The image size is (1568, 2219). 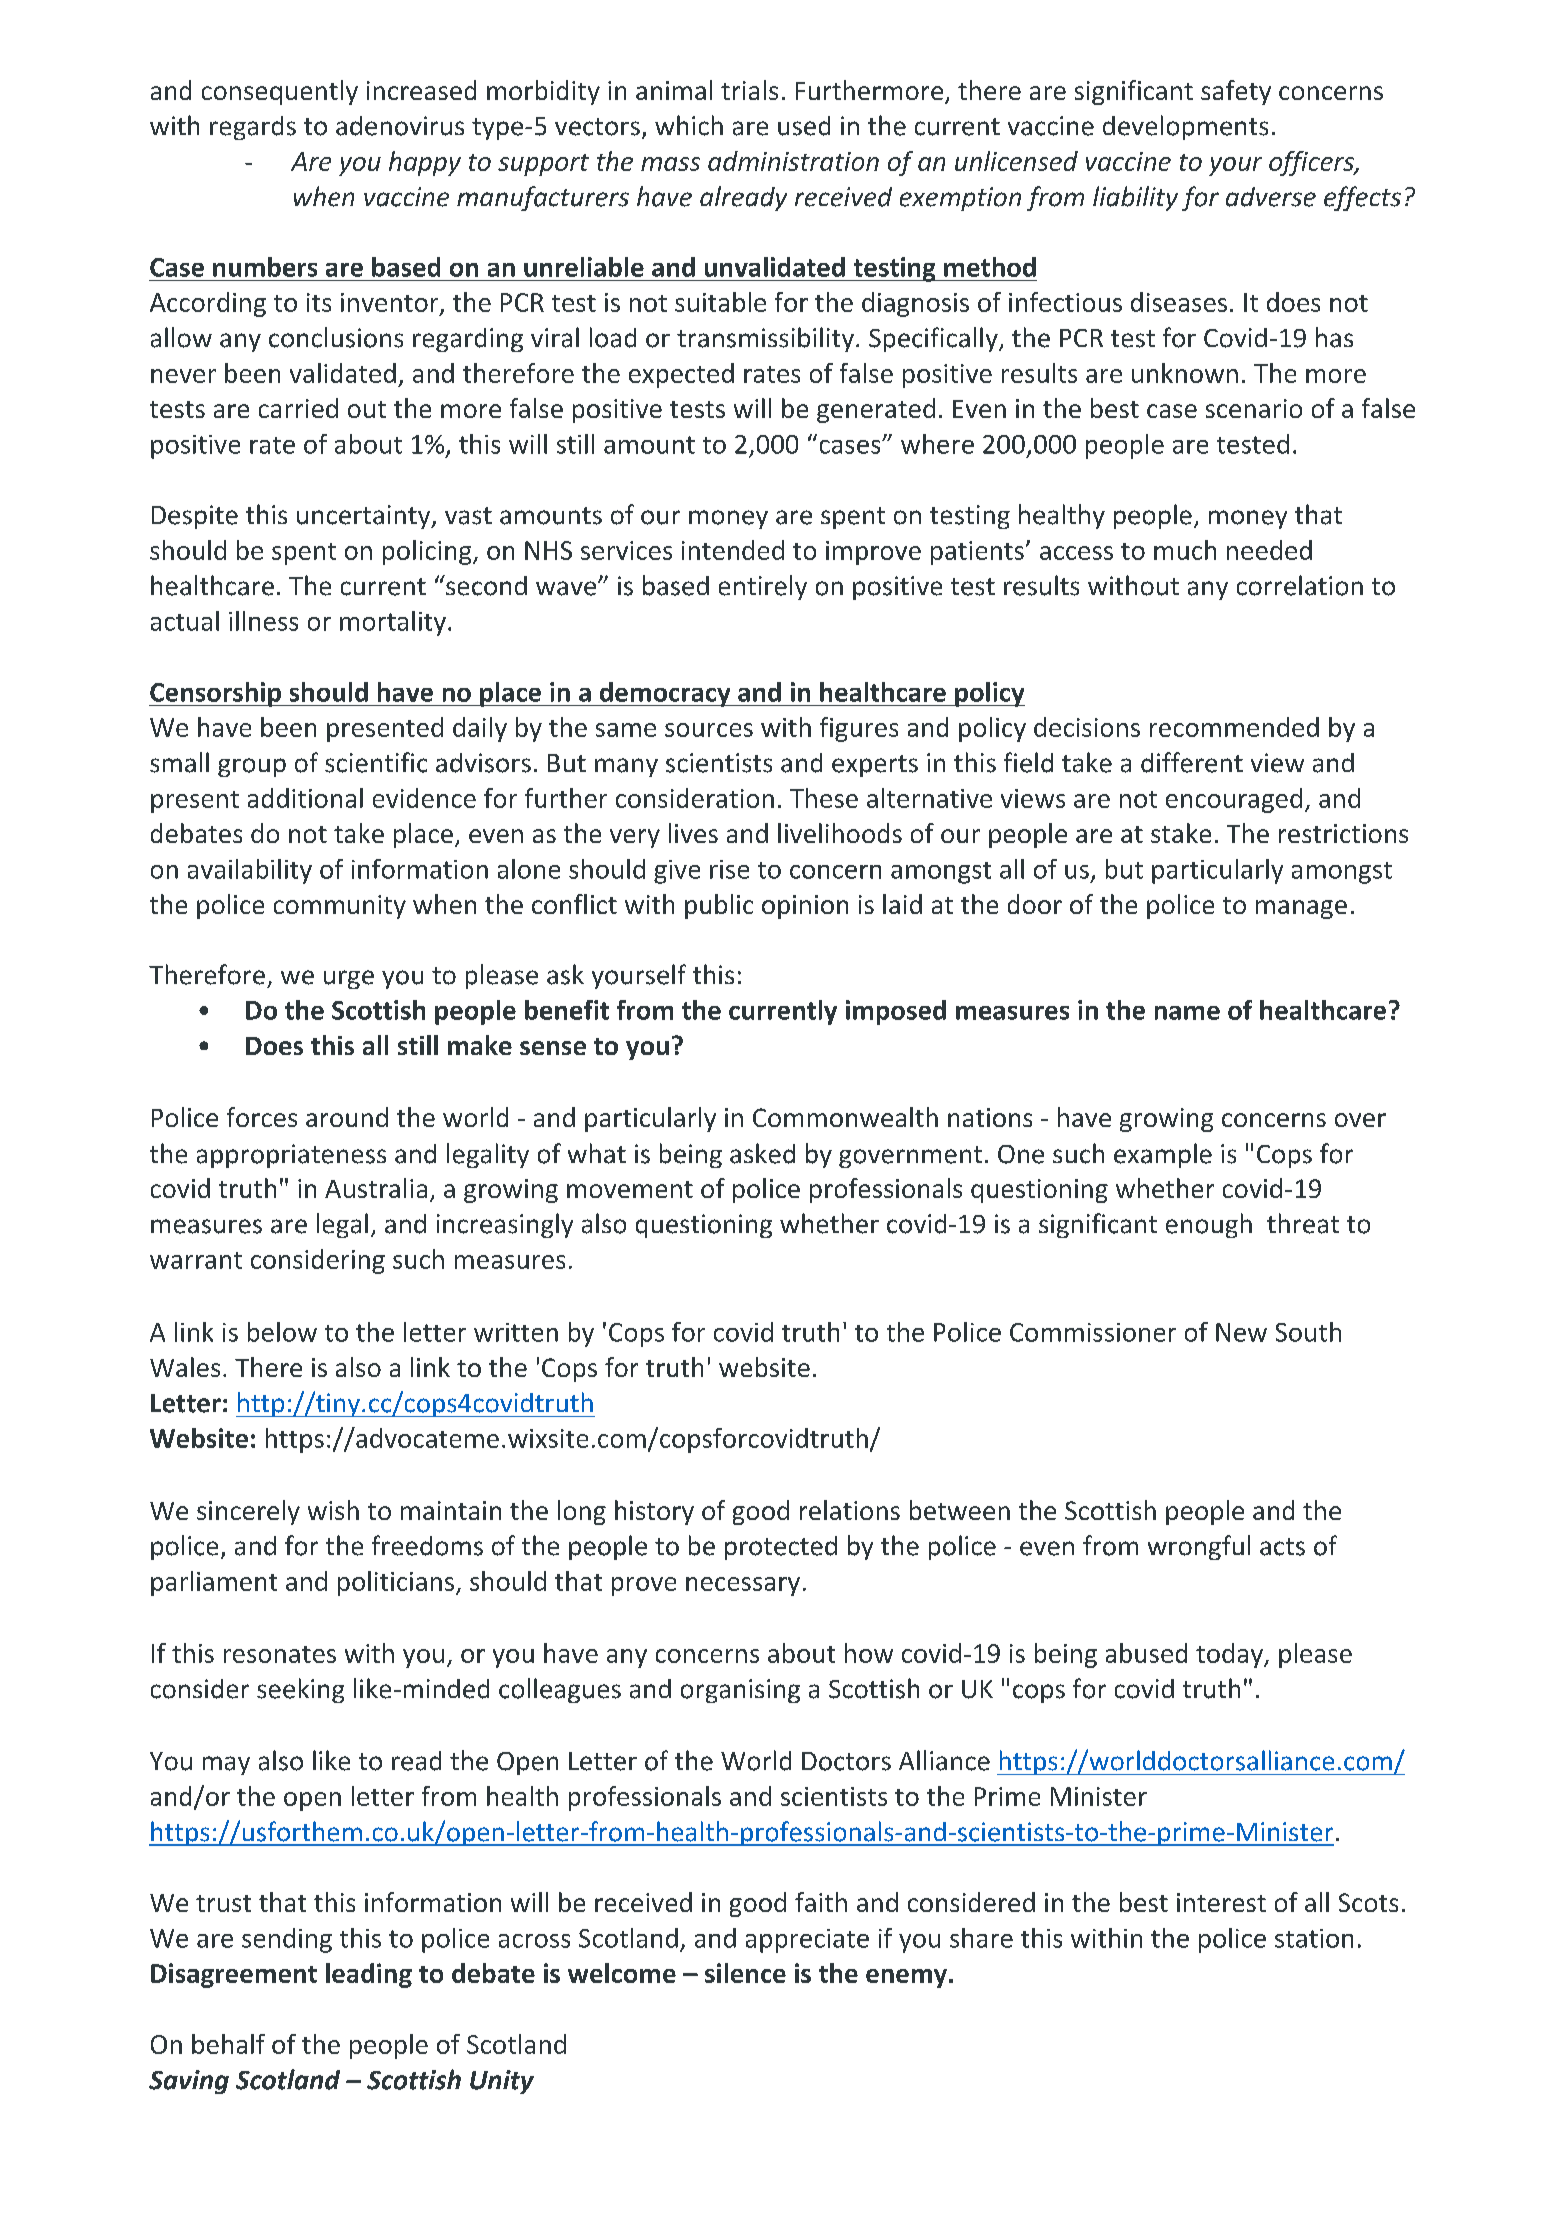 What do you see at coordinates (824, 798) in the page?
I see `These` at bounding box center [824, 798].
